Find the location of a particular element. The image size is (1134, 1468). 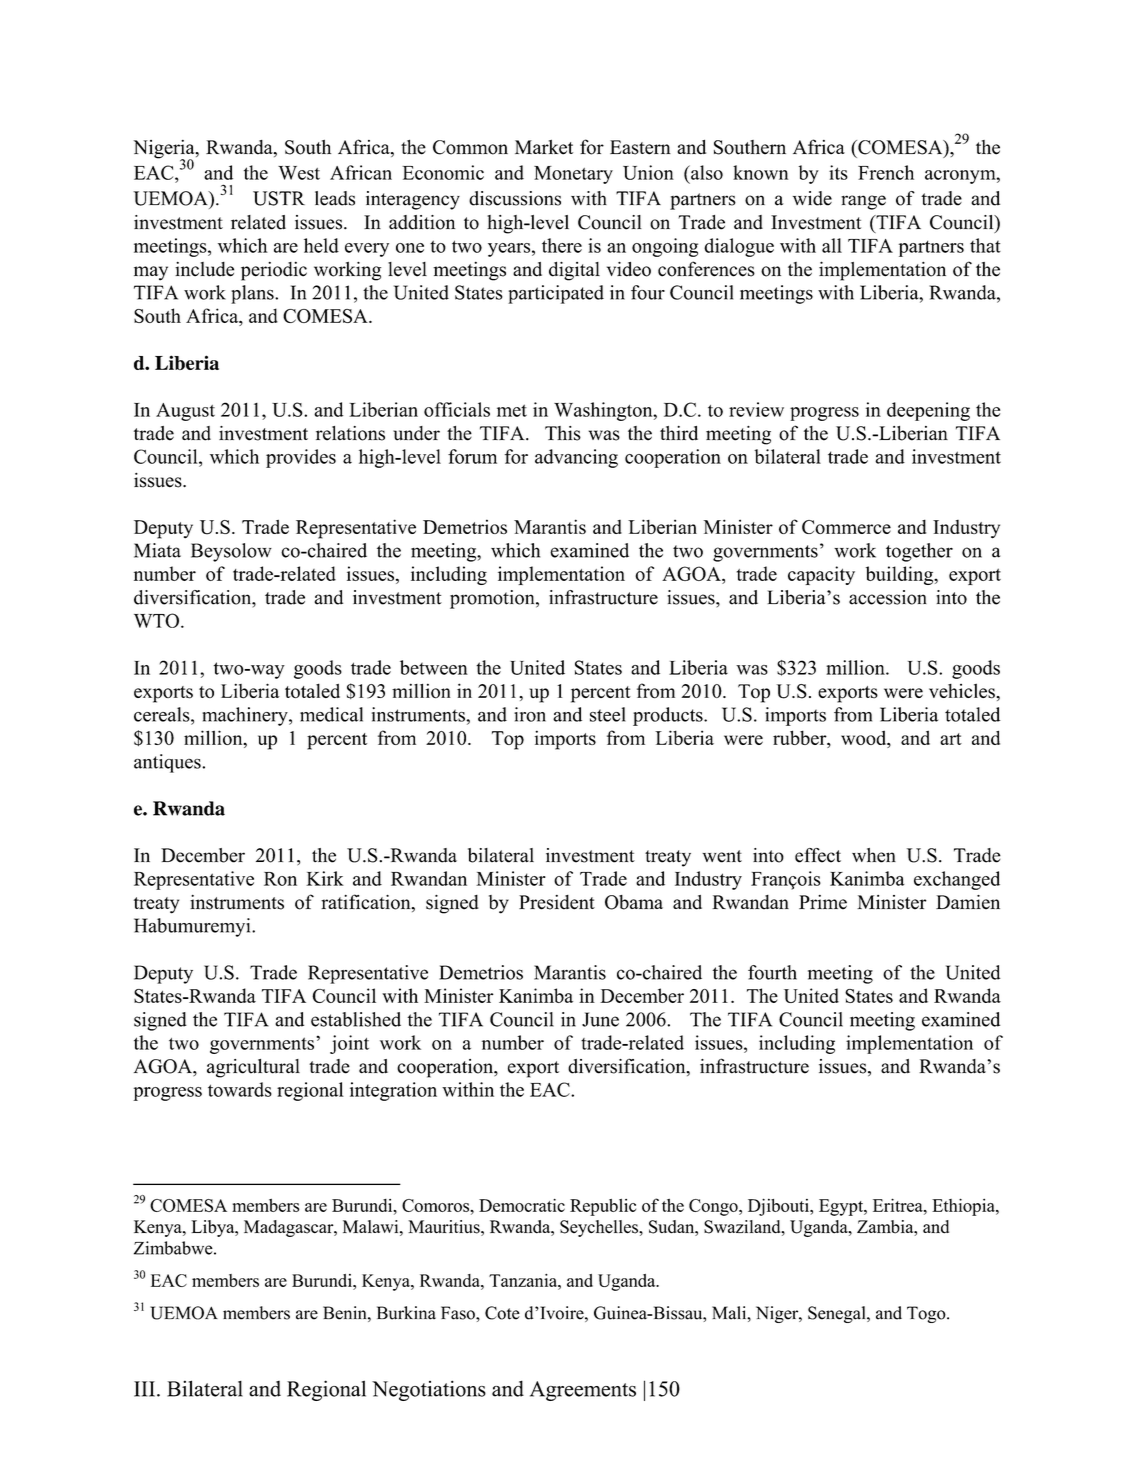

French is located at coordinates (886, 172).
